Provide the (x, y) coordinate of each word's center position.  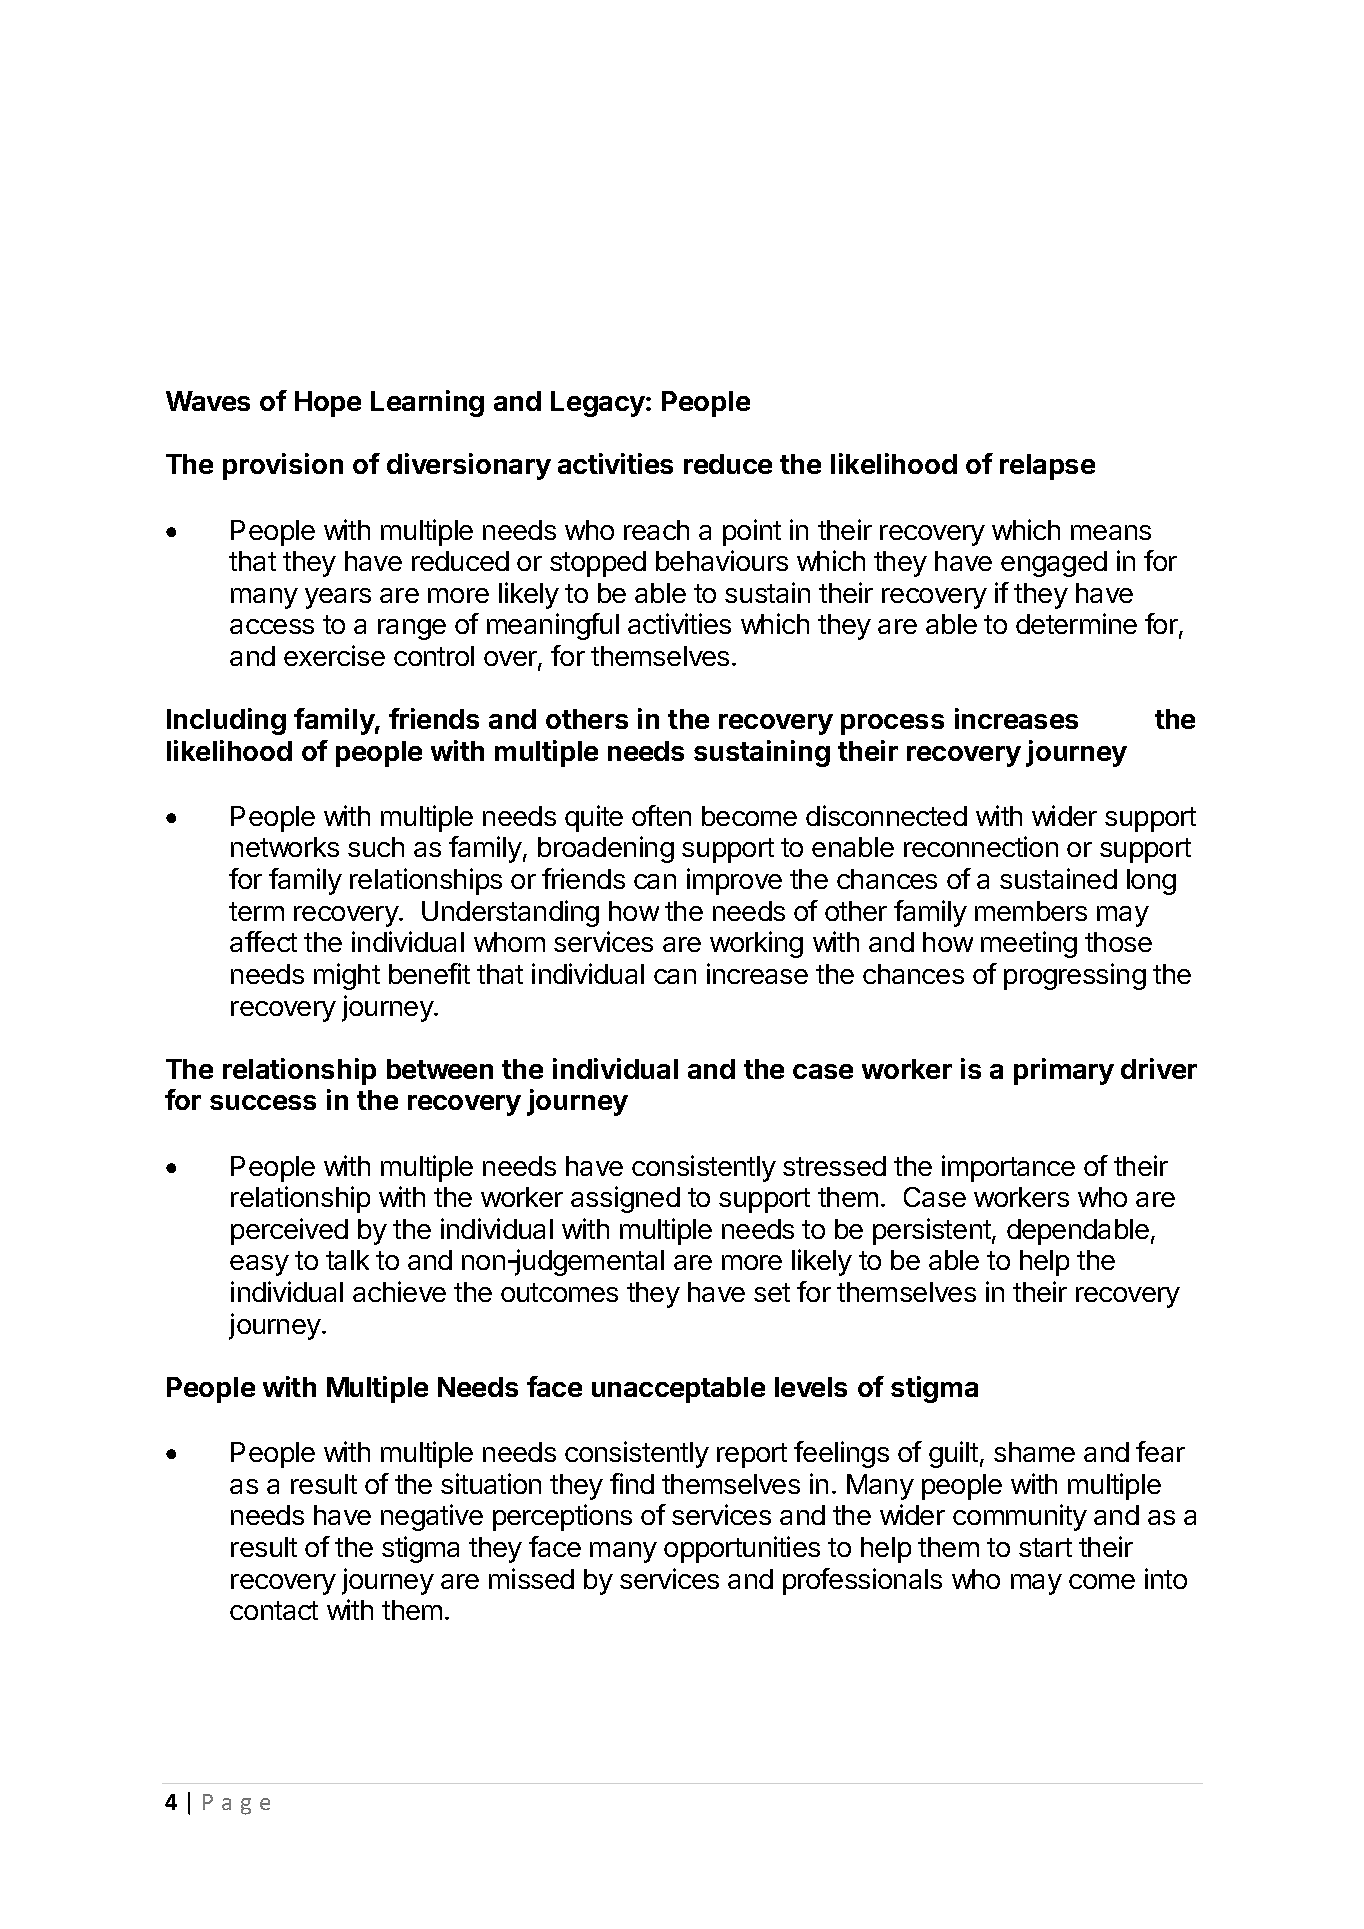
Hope (328, 404)
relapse (1047, 467)
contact (274, 1610)
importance (1008, 1168)
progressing (1075, 976)
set (772, 1292)
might (347, 976)
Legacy (599, 404)
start (1045, 1547)
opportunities (742, 1549)
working (756, 944)
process (892, 724)
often (661, 815)
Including (226, 721)
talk (347, 1260)
